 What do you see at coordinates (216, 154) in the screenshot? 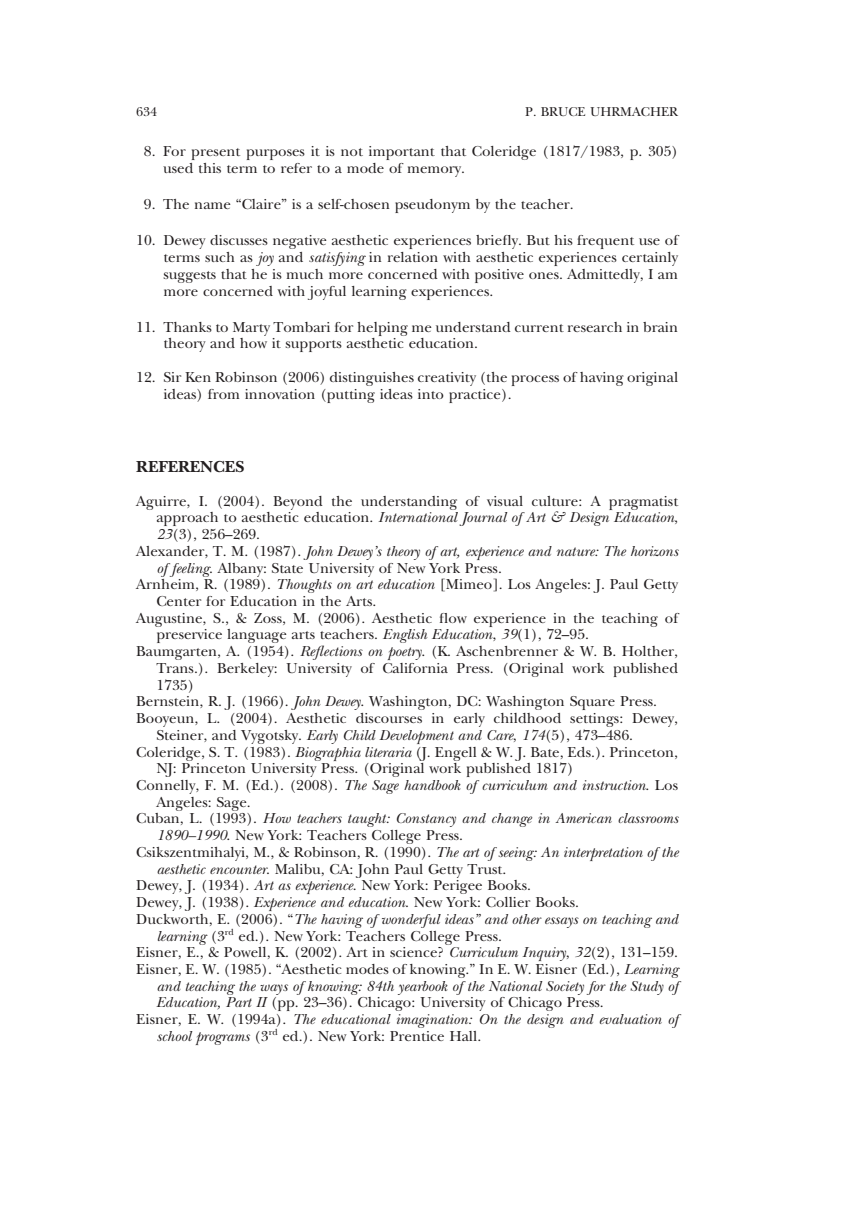
I see `present` at bounding box center [216, 154].
